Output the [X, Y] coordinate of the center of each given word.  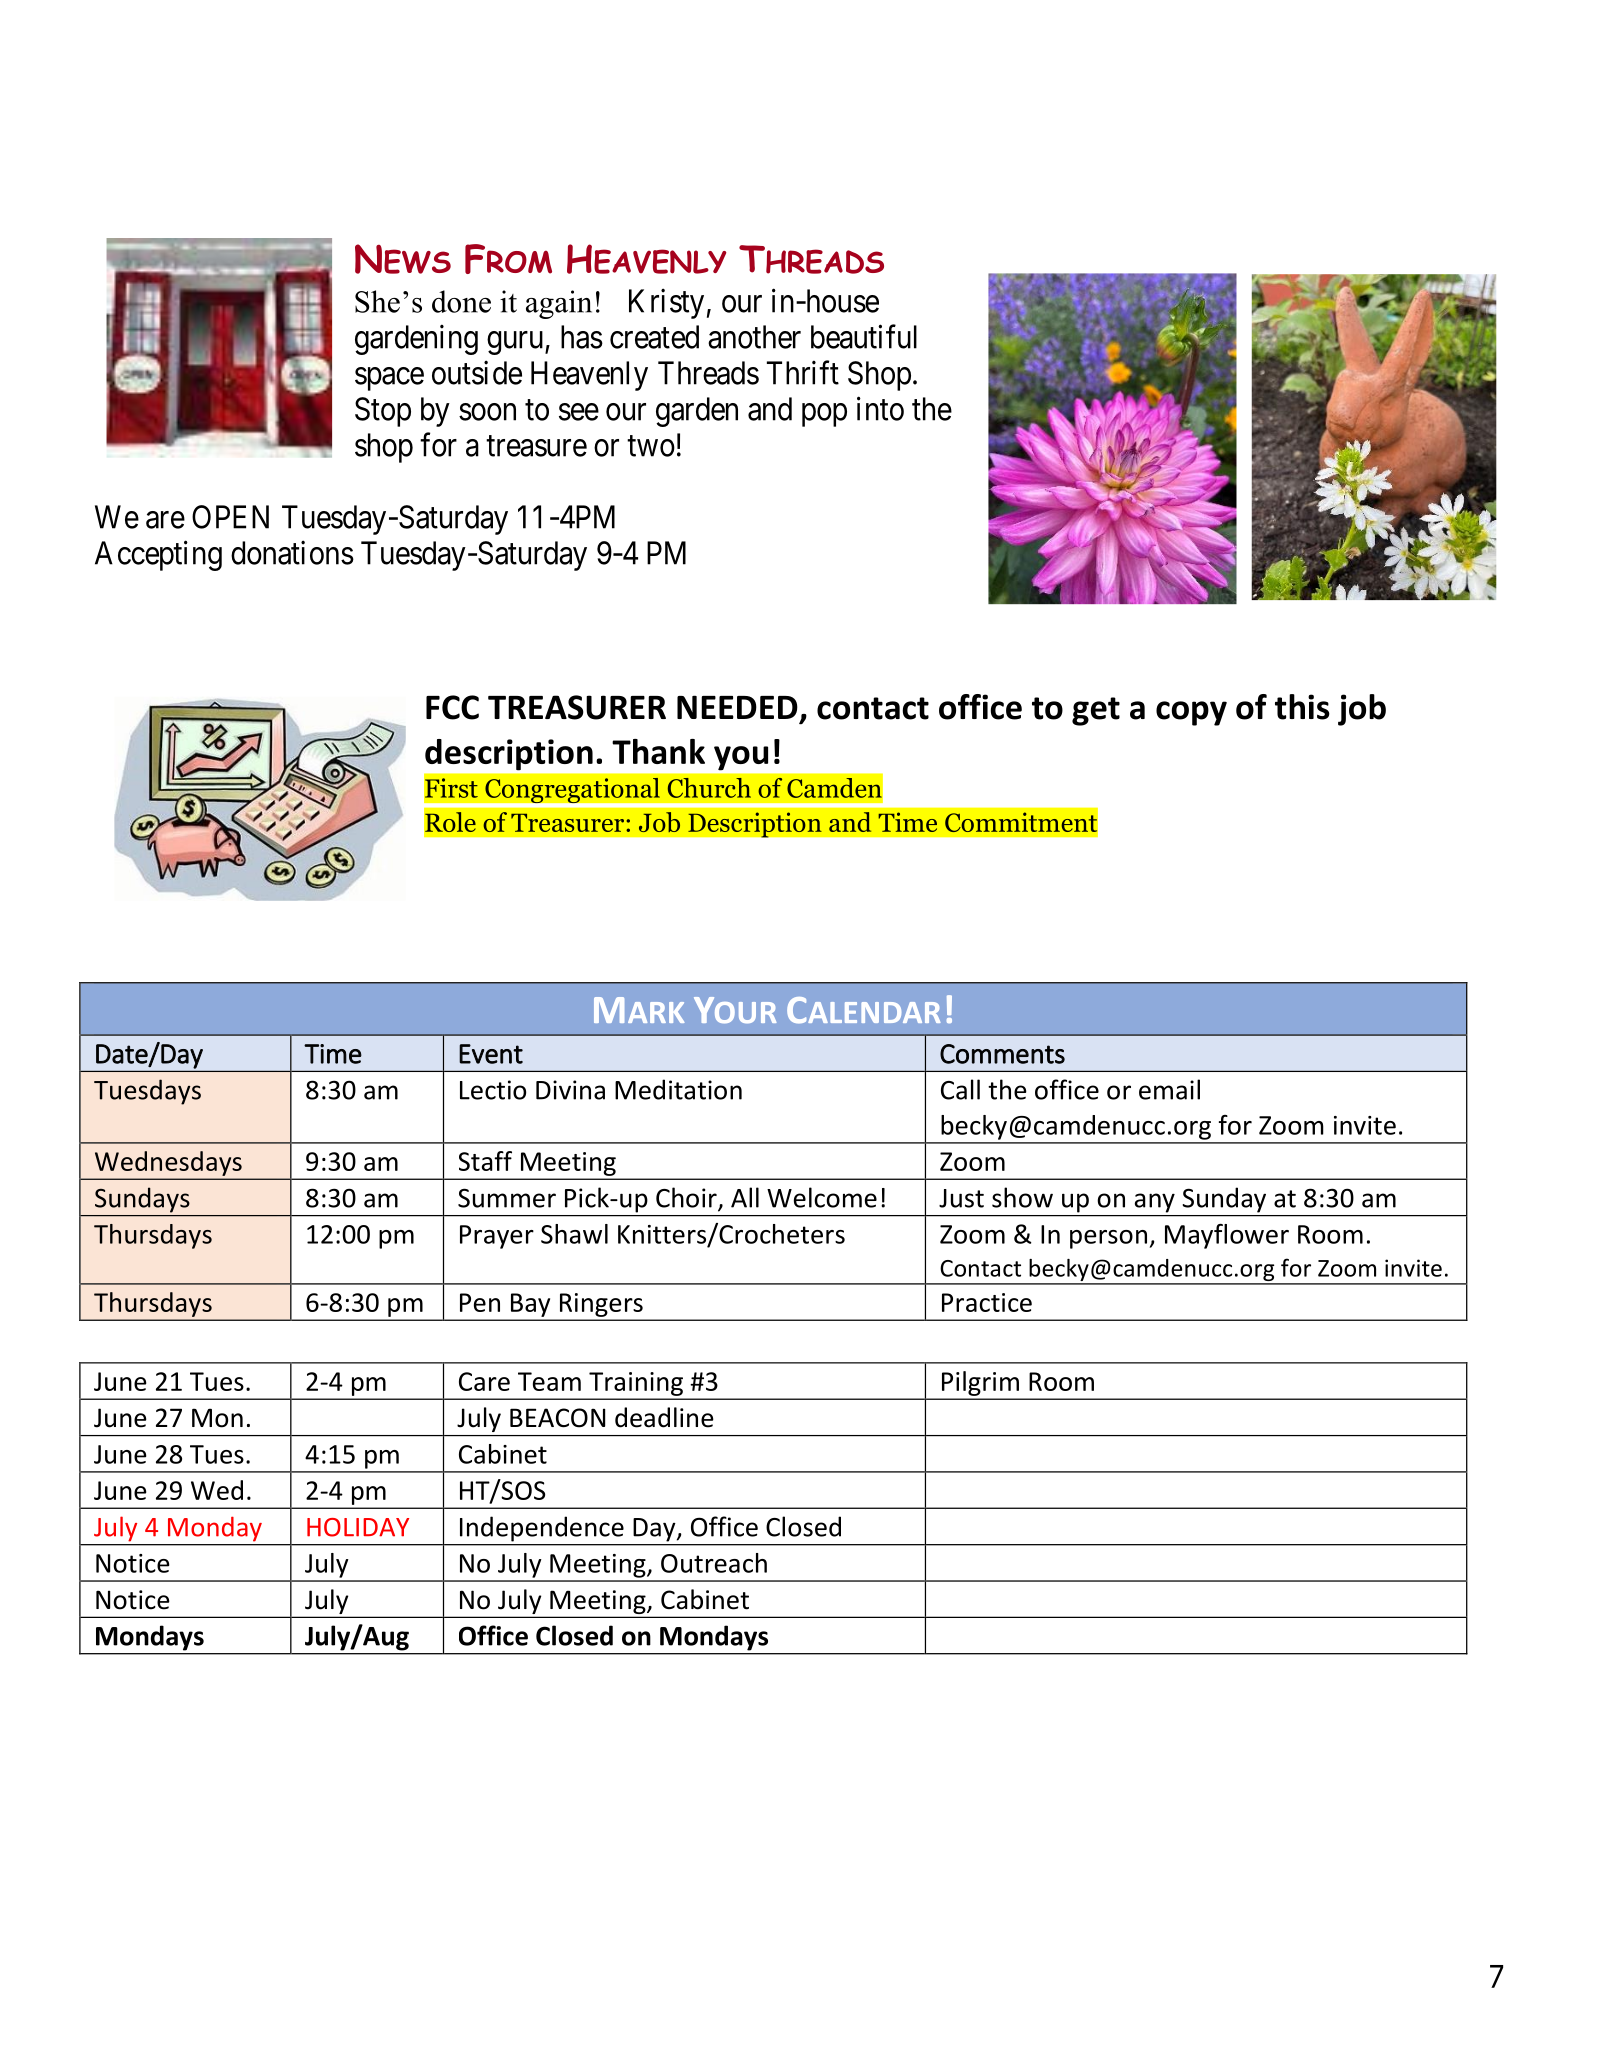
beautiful [864, 336]
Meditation [678, 1089]
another [754, 337]
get [1096, 711]
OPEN [230, 517]
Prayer [497, 1237]
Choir [687, 1198]
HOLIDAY [358, 1527]
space [389, 379]
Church [709, 788]
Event [491, 1054]
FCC [452, 707]
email [1169, 1089]
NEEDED [737, 707]
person [1108, 1239]
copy [1191, 713]
